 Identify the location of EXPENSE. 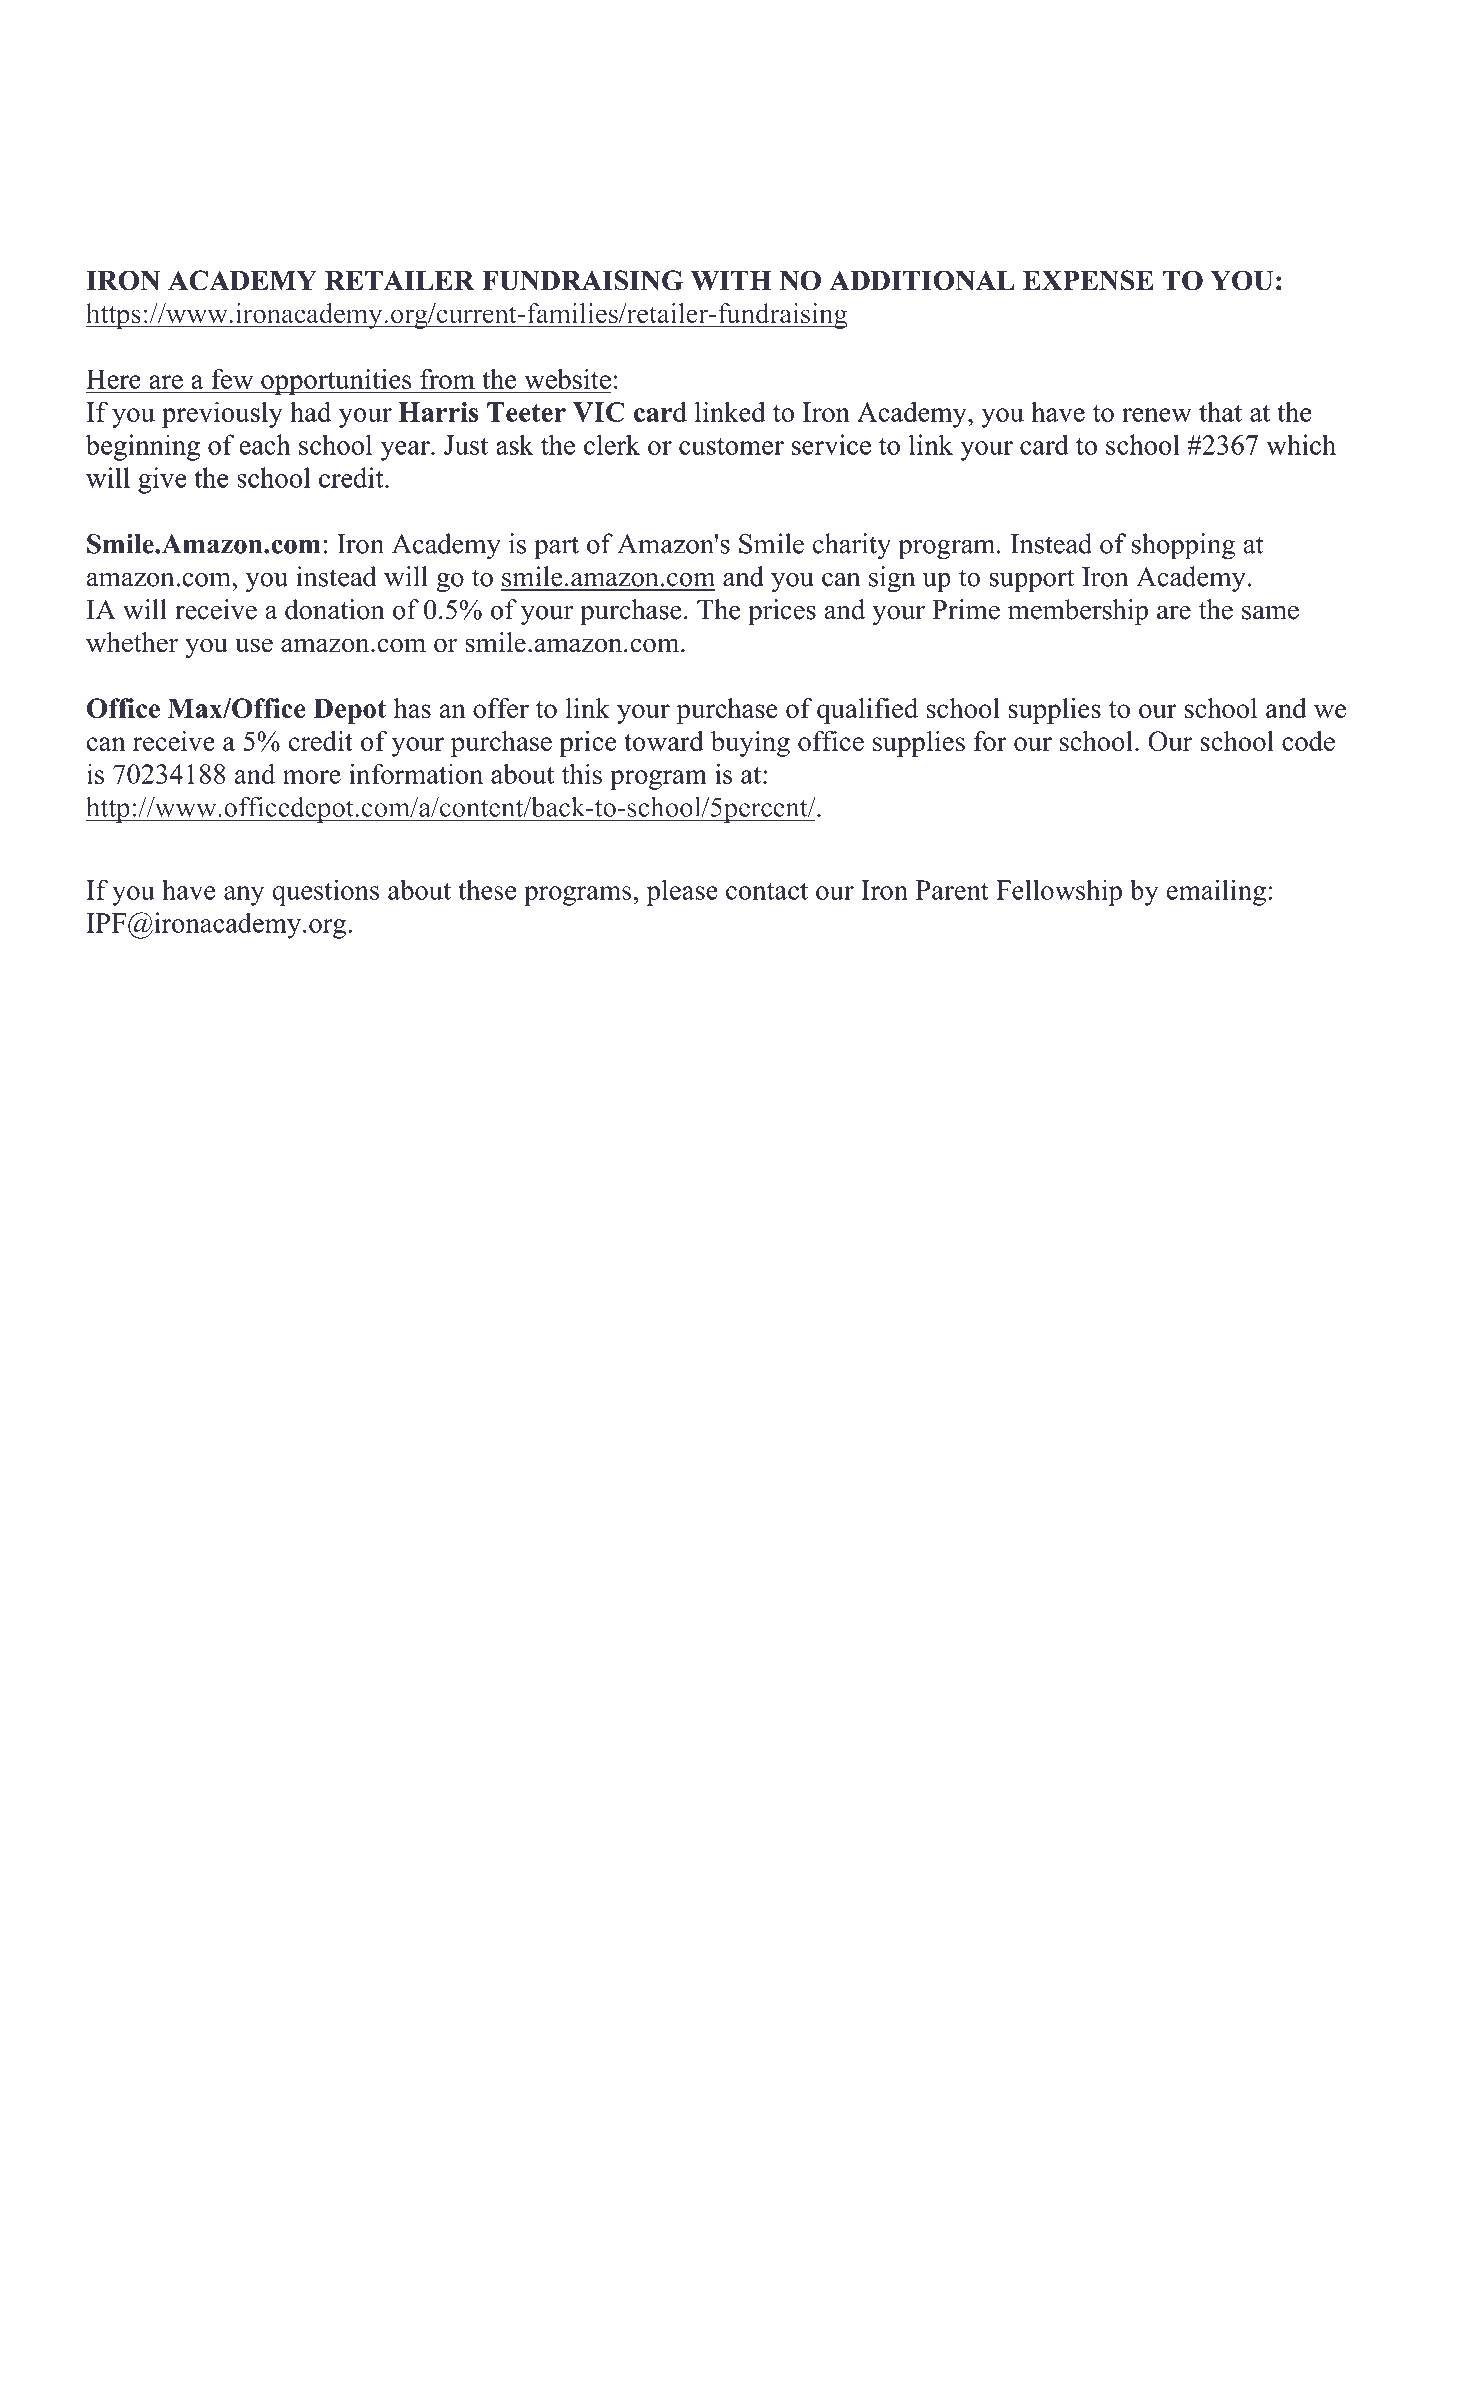
(1088, 280).
